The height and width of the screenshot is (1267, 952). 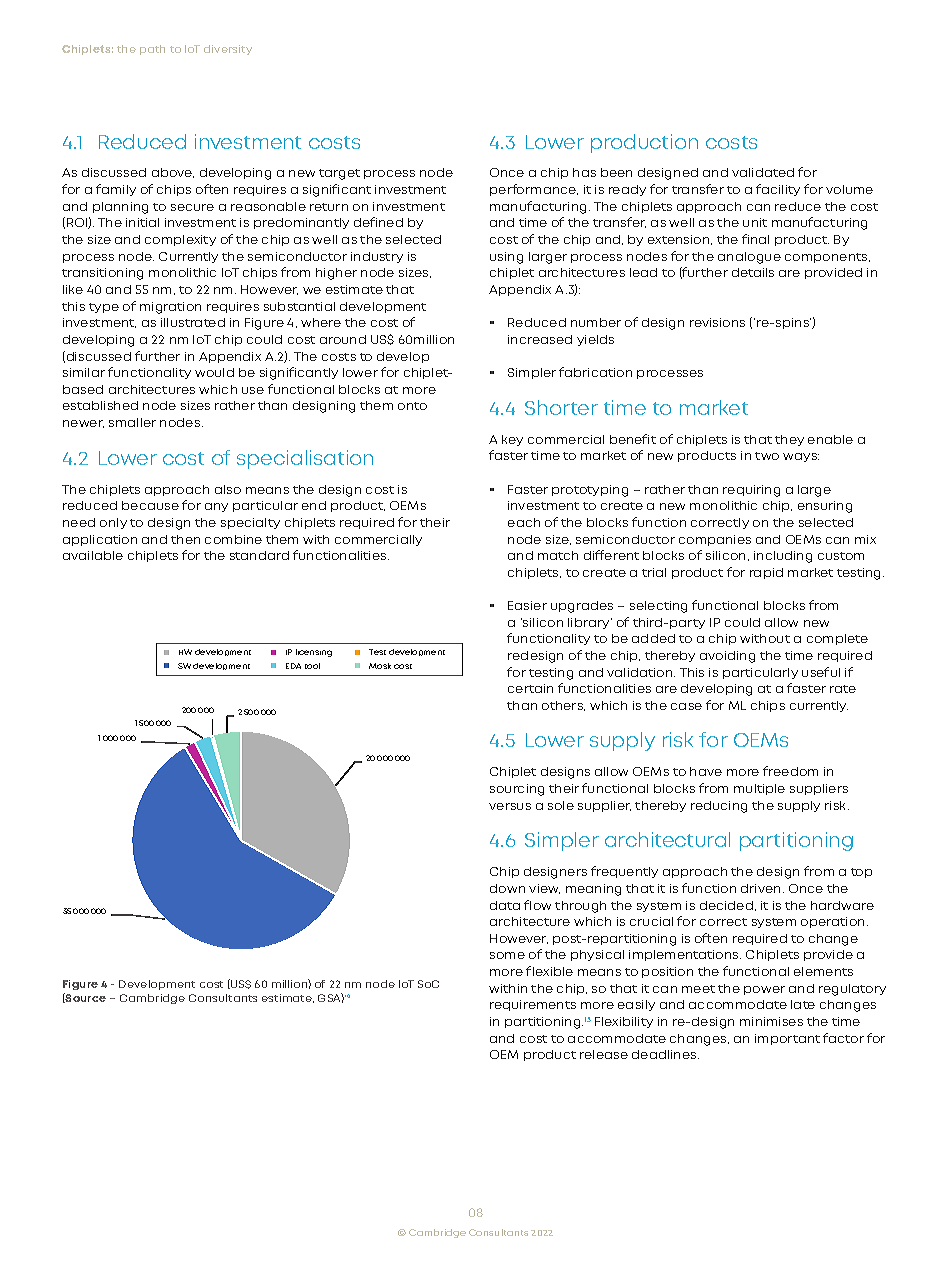 I want to click on then, so click(x=185, y=539).
